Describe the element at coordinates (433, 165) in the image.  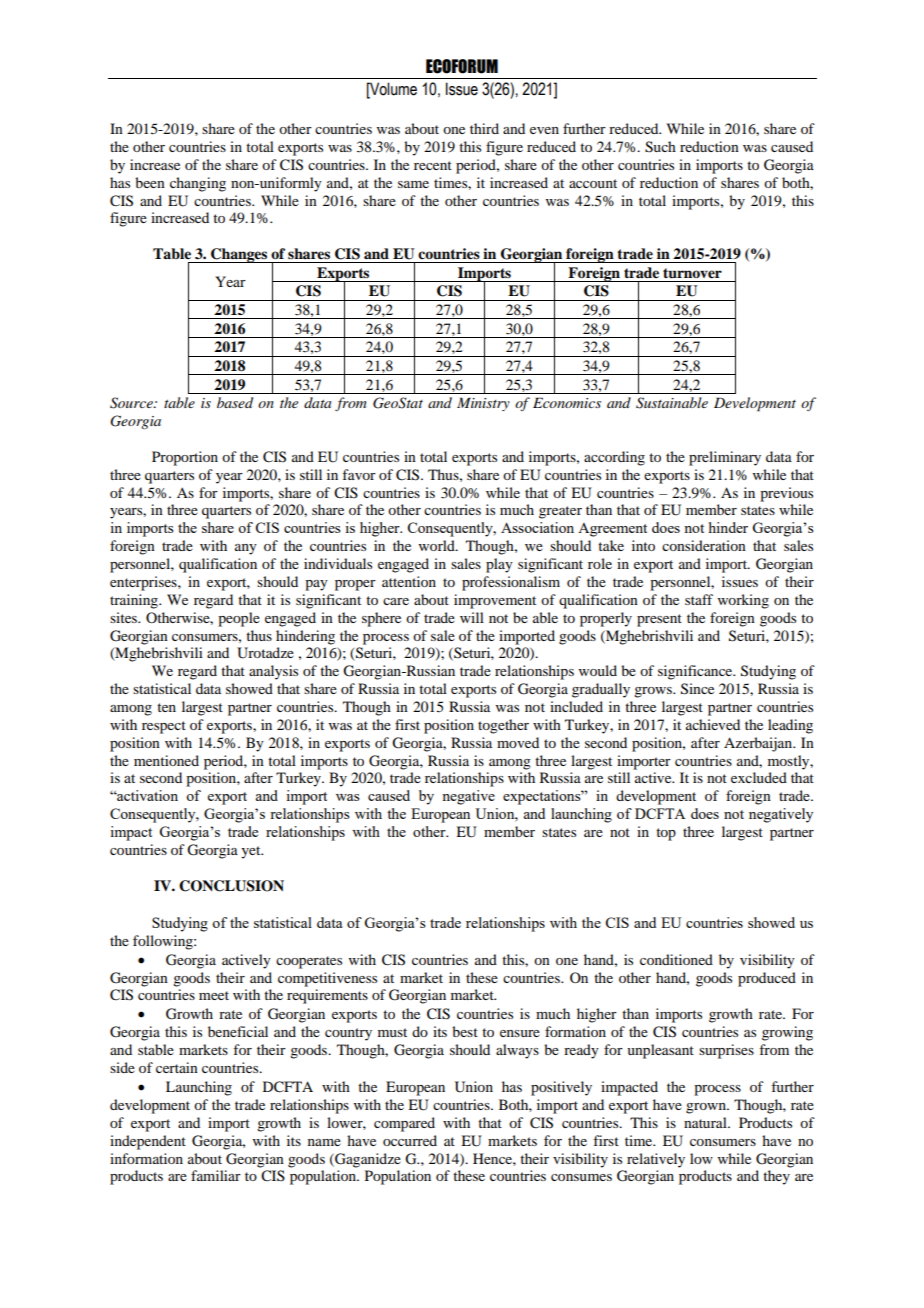
I see `recent` at that location.
